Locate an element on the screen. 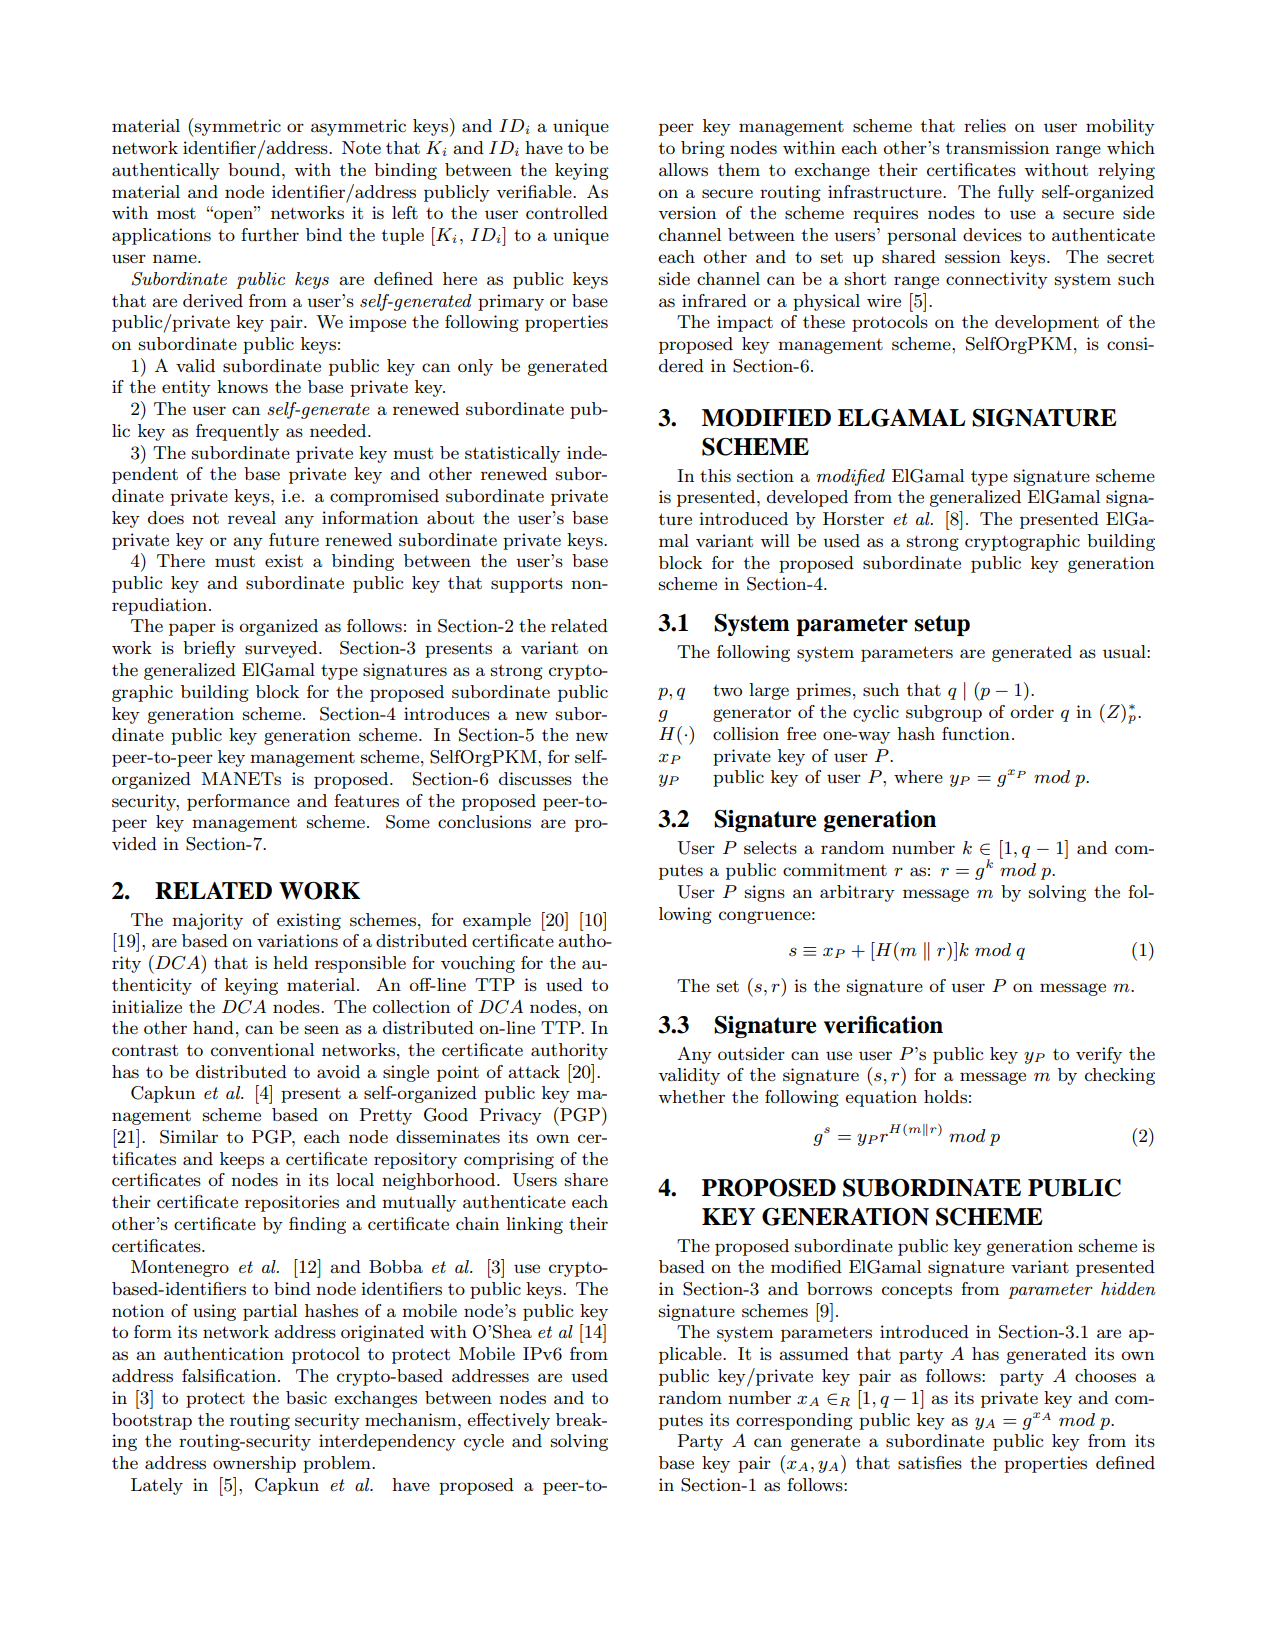 This screenshot has width=1272, height=1646. development is located at coordinates (1047, 323).
